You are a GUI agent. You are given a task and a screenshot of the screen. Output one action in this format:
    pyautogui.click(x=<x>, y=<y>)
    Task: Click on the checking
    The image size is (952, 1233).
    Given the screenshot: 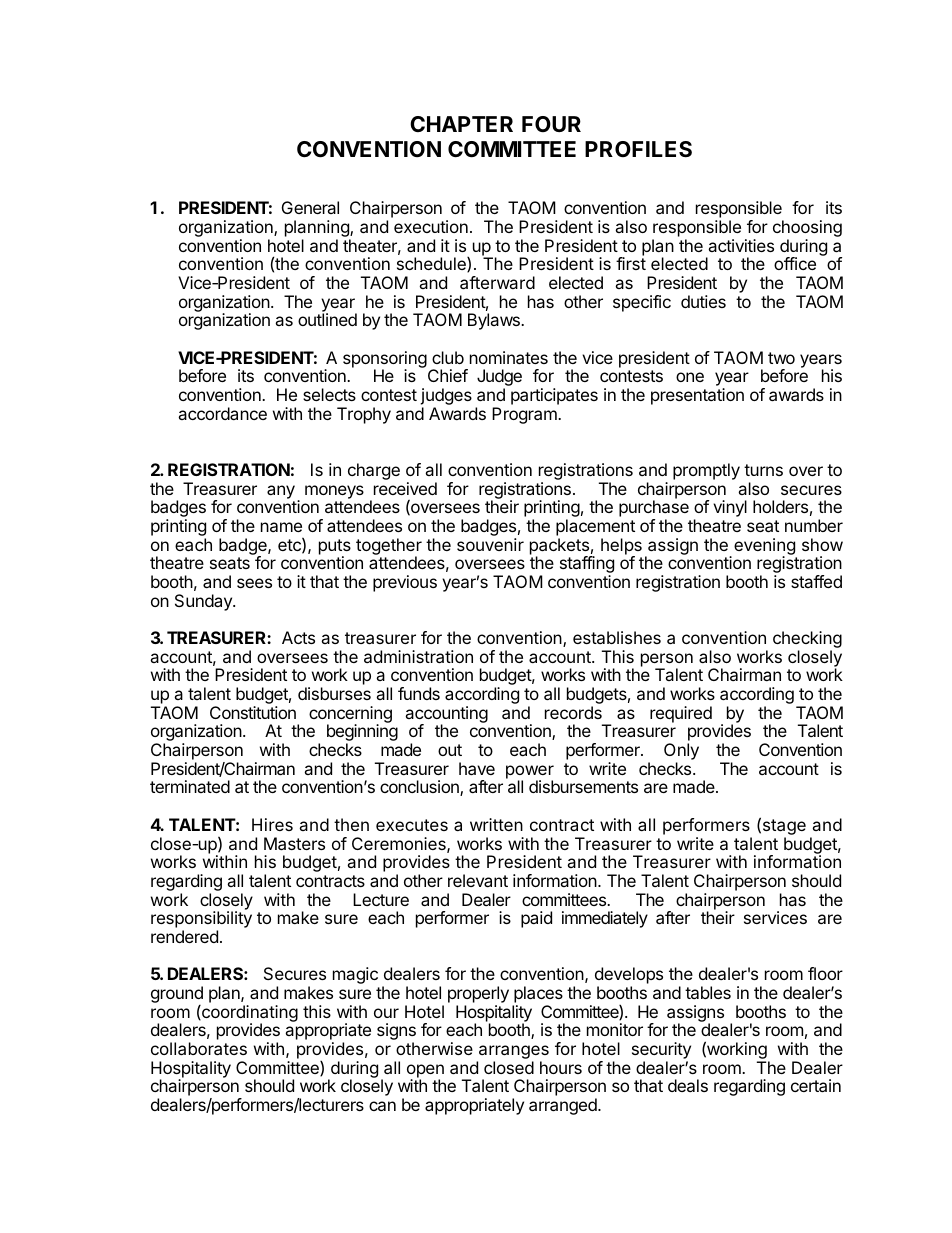 What is the action you would take?
    pyautogui.click(x=807, y=641)
